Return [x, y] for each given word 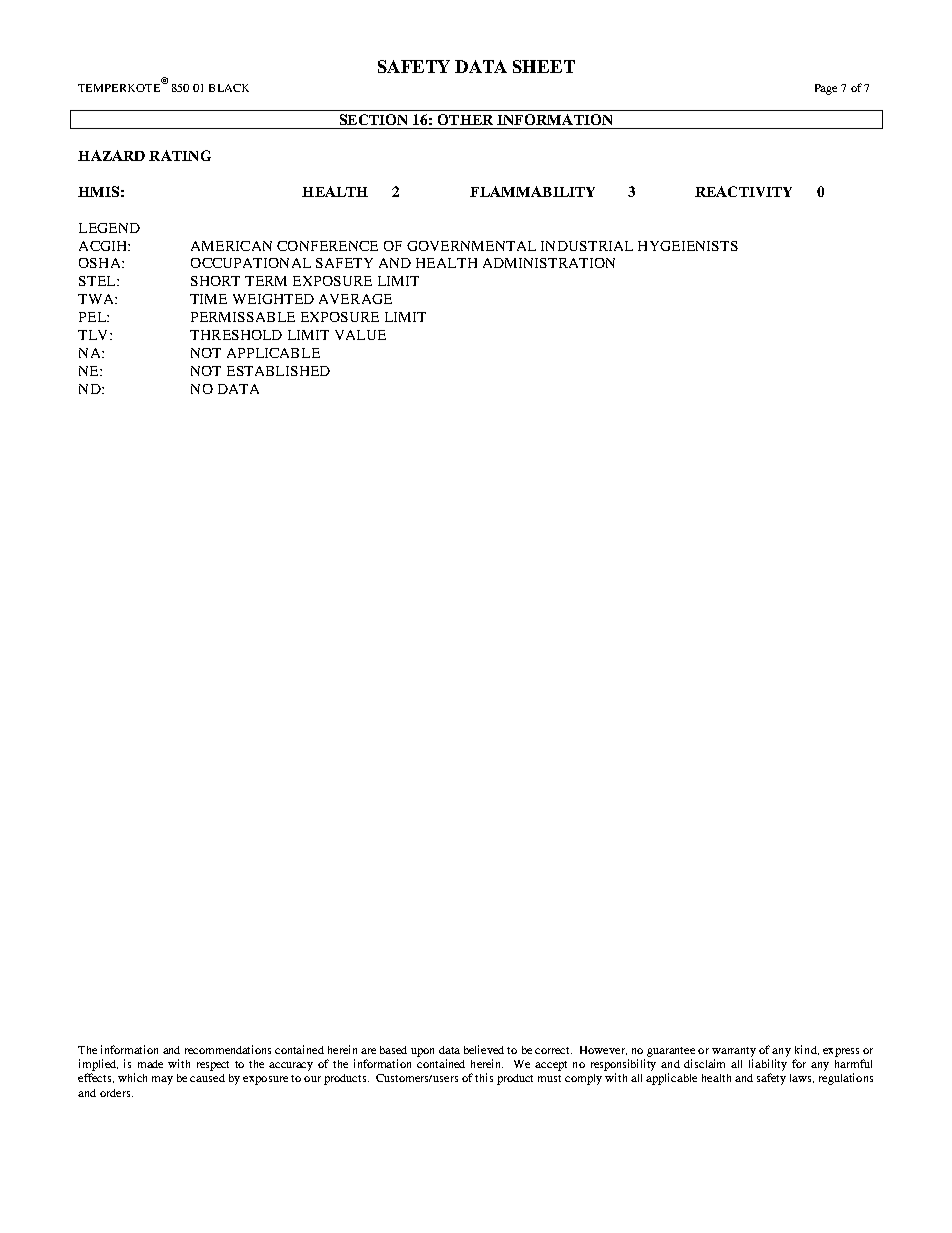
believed [484, 1049]
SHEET [544, 66]
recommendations [228, 1049]
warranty [734, 1052]
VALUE [360, 335]
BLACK [229, 88]
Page [826, 89]
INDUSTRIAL [587, 246]
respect [213, 1066]
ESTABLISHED [278, 371]
